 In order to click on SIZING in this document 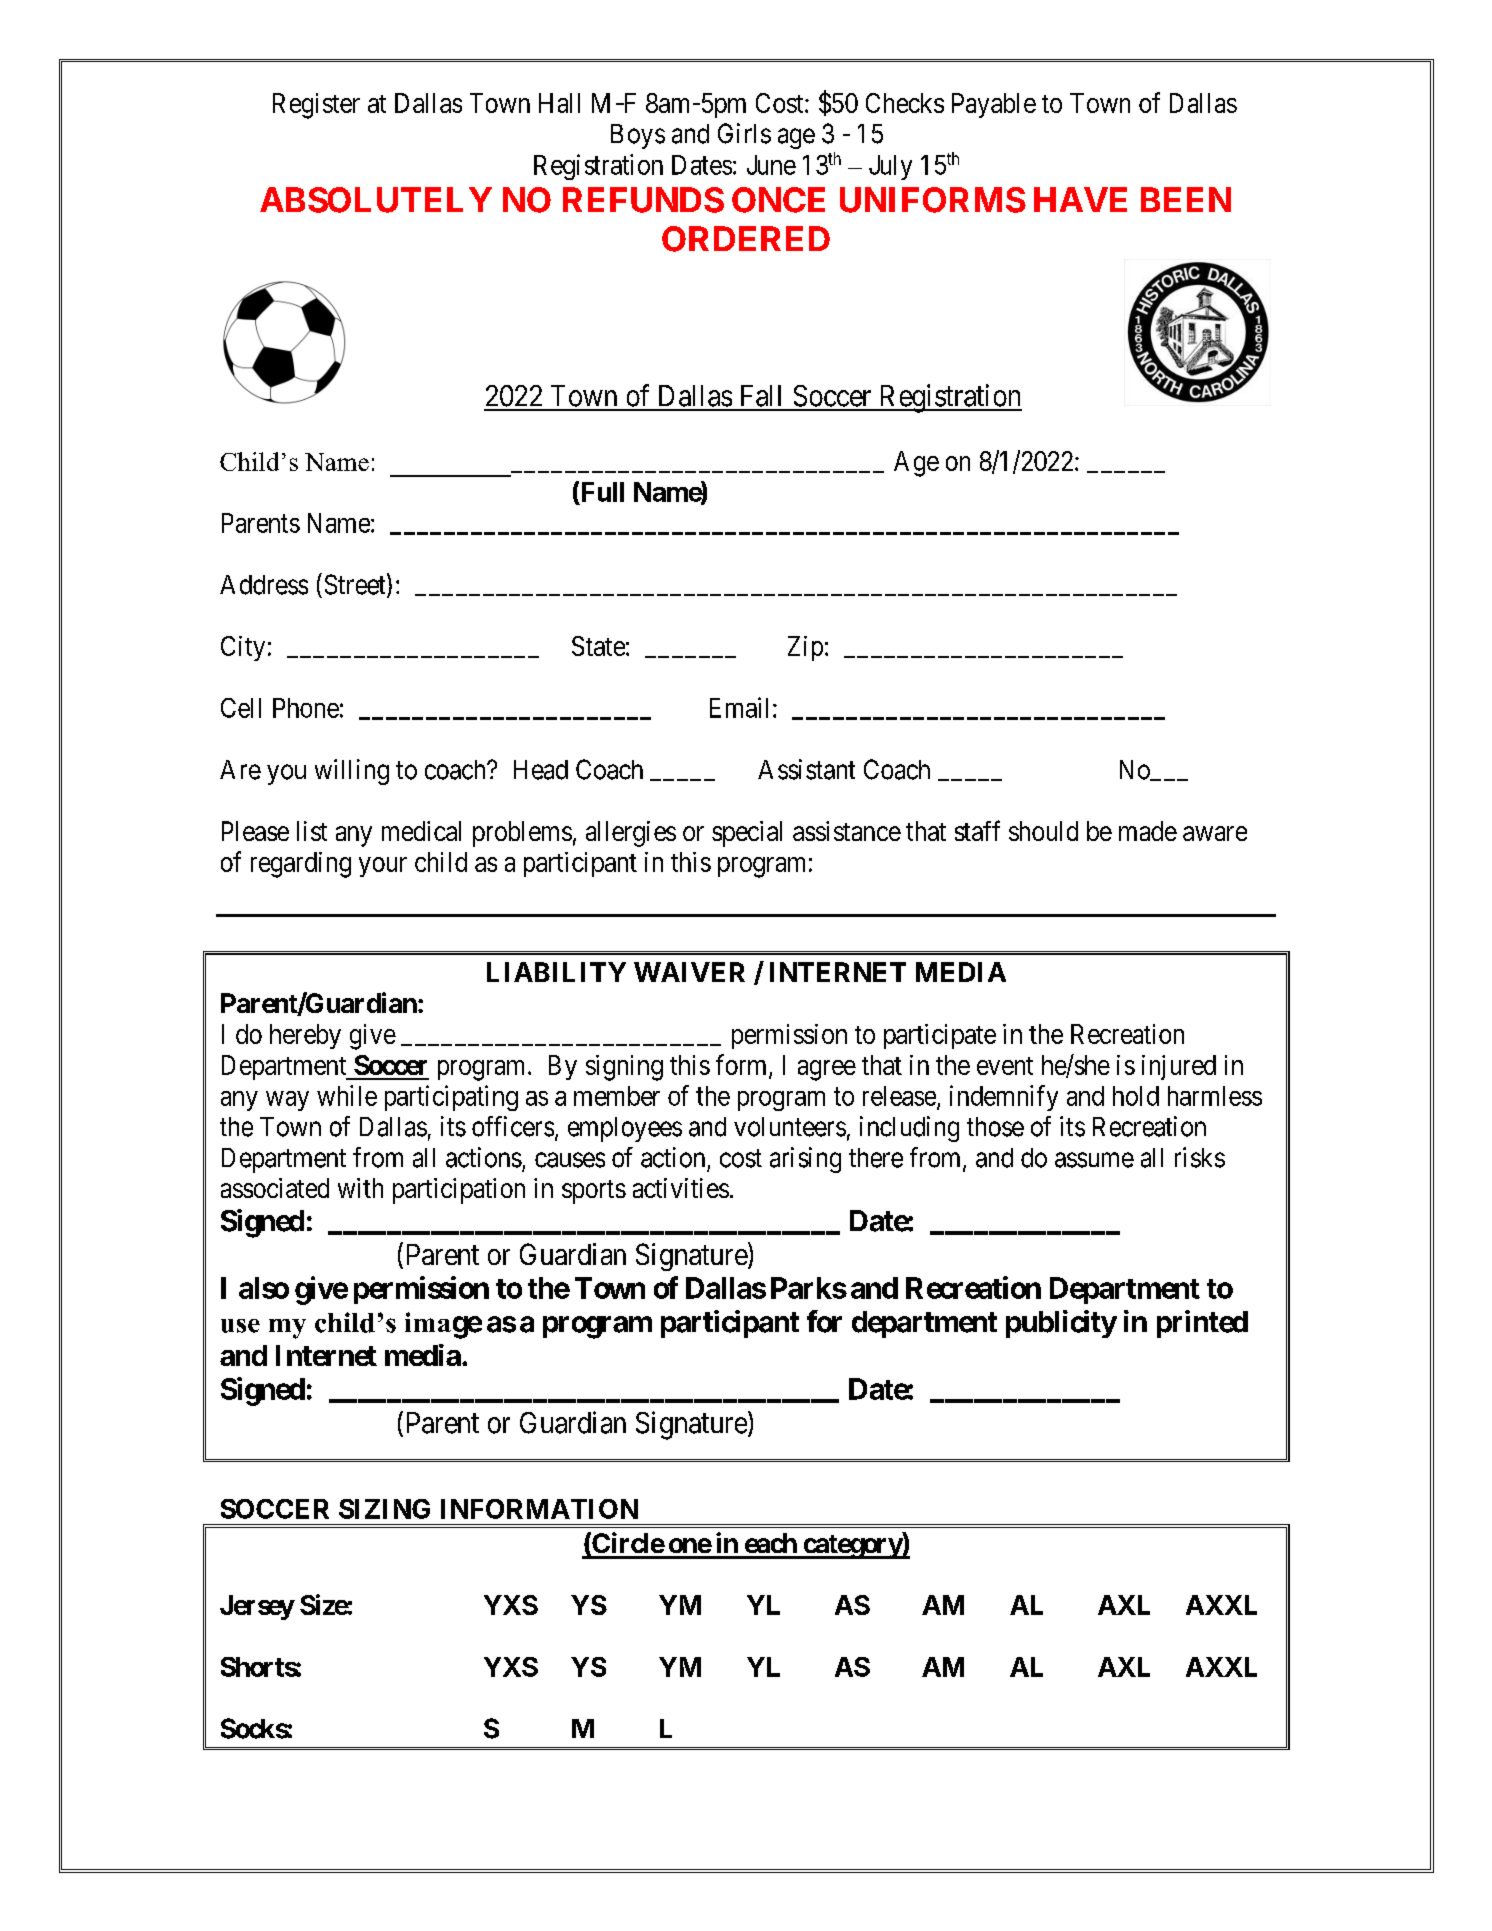, I will do `click(384, 1509)`.
